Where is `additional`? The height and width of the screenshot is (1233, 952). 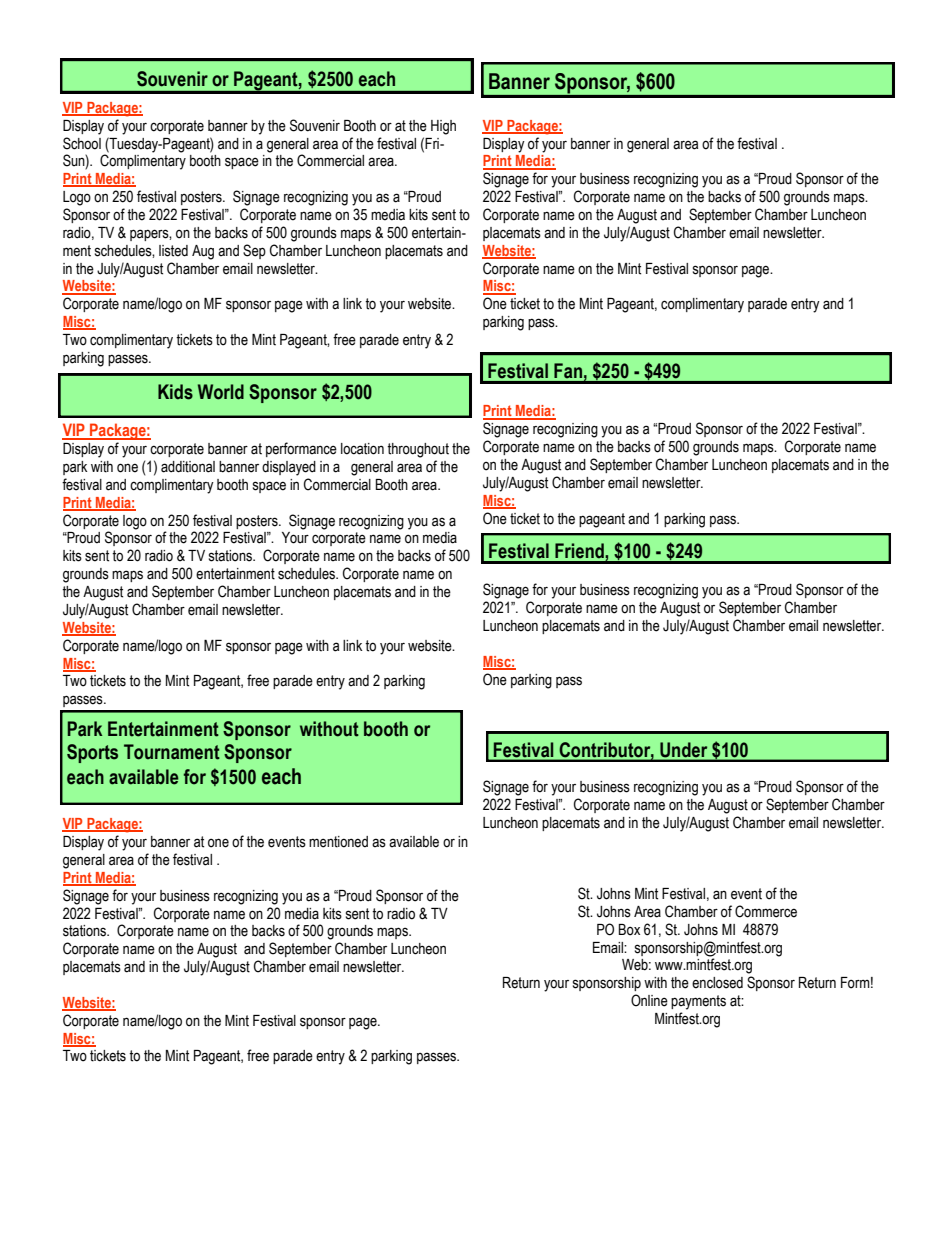
additional is located at coordinates (188, 467).
